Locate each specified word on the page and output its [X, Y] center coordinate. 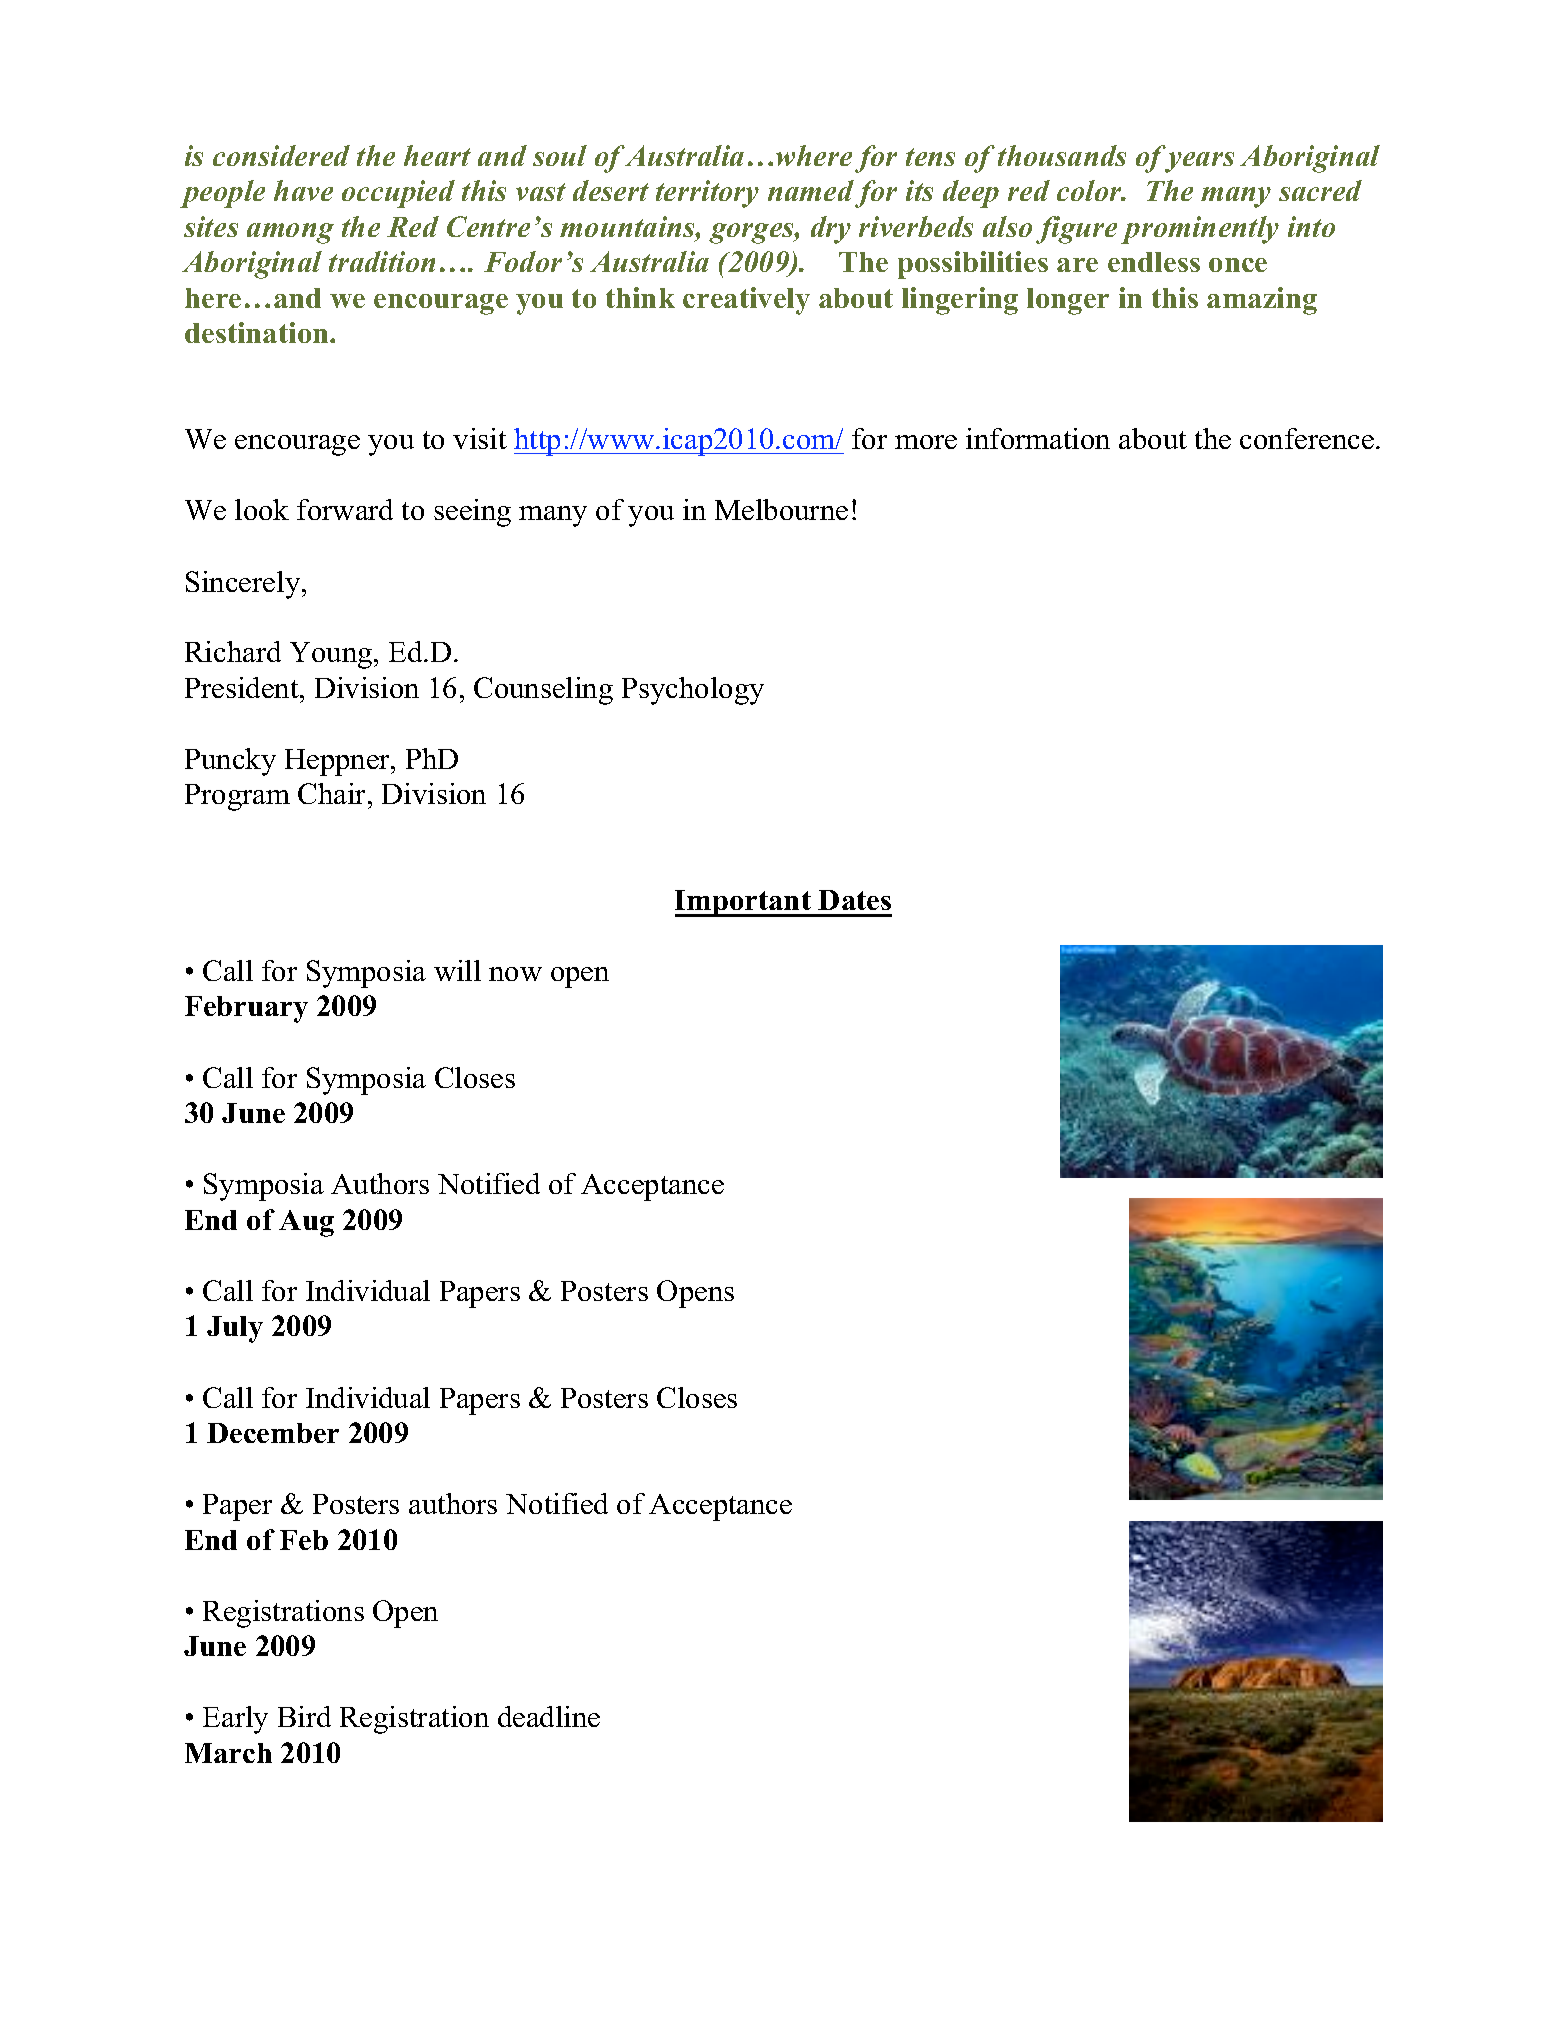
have [303, 190]
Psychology [693, 691]
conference [1307, 438]
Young [332, 655]
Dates [854, 900]
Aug [306, 1223]
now [515, 974]
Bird [304, 1716]
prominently [1200, 230]
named [811, 190]
